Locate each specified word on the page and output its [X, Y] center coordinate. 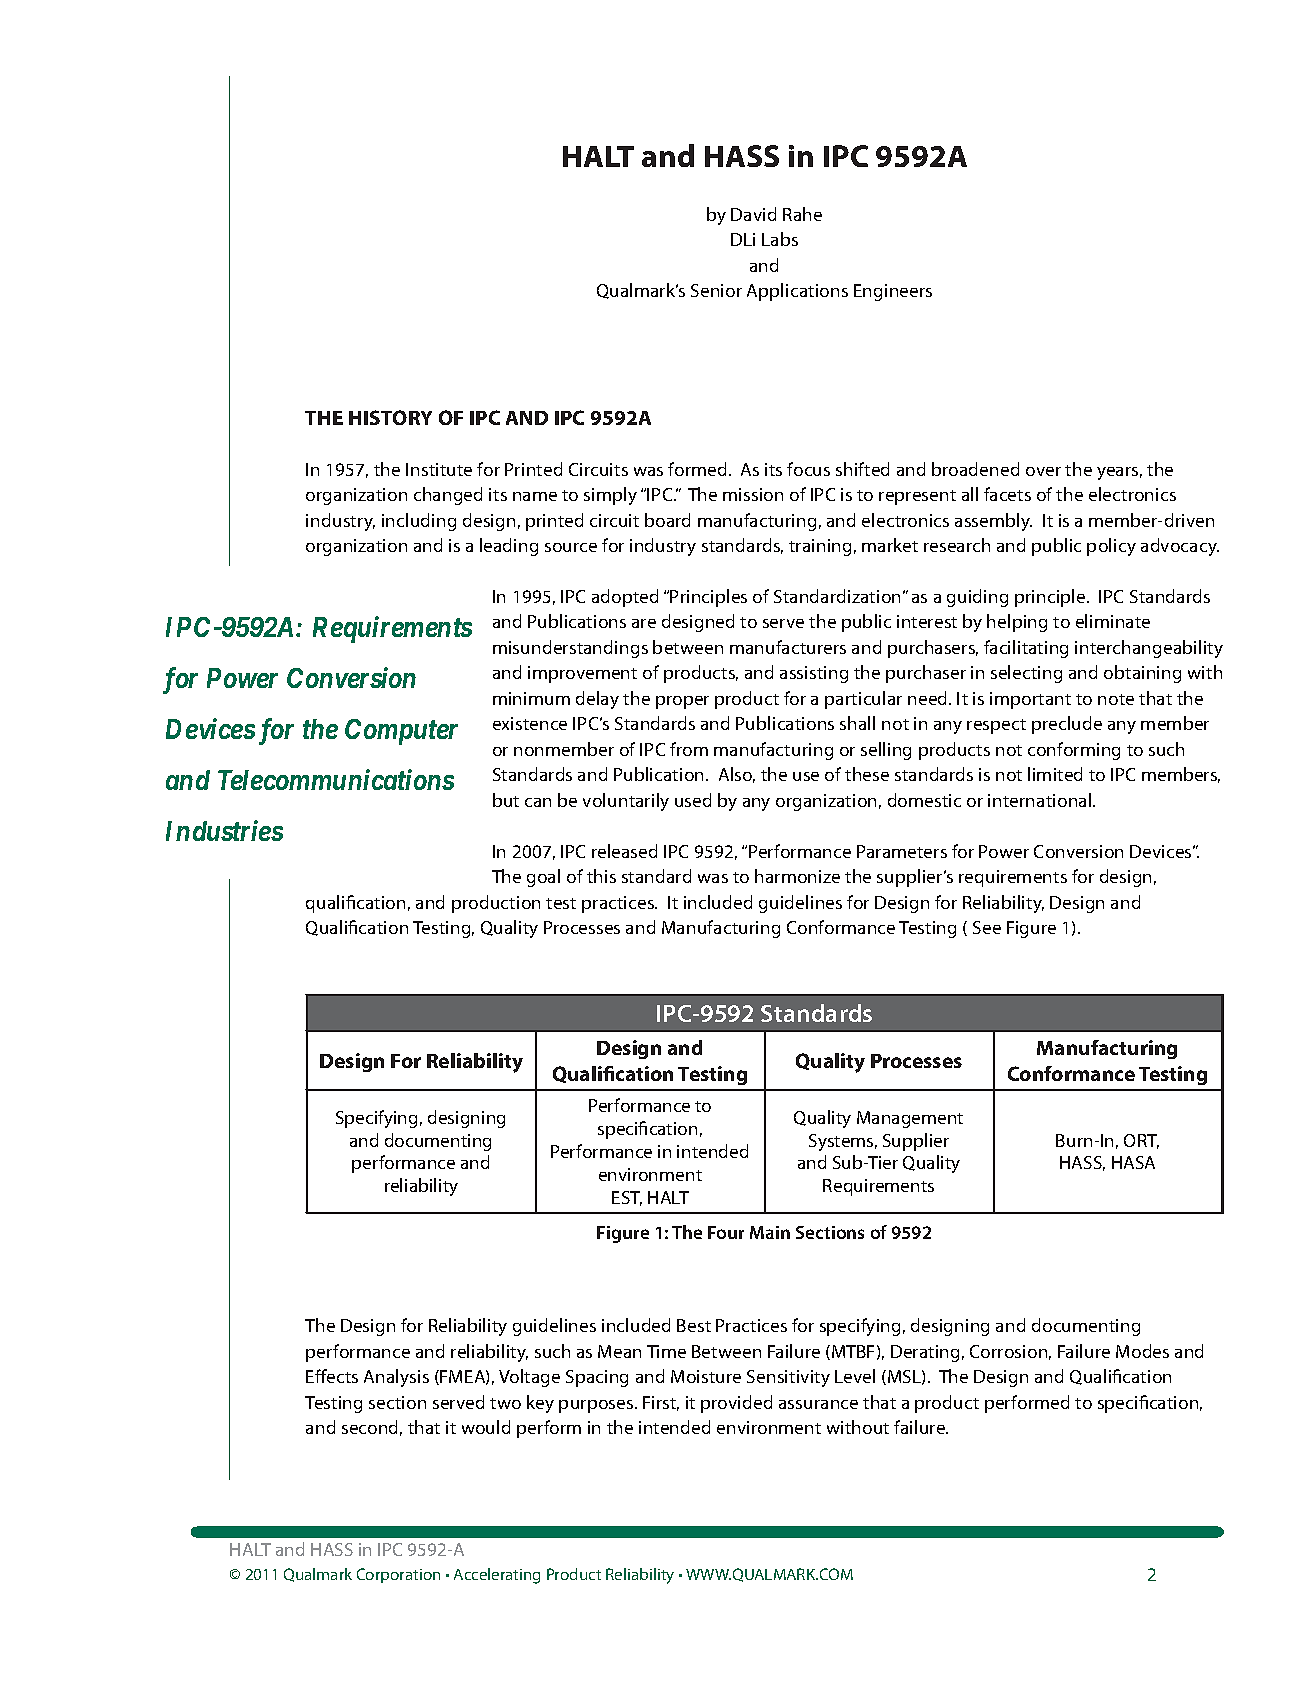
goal [543, 878]
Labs [780, 239]
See [987, 927]
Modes [1142, 1351]
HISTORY [390, 417]
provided [736, 1404]
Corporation [398, 1575]
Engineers [893, 292]
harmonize [797, 876]
